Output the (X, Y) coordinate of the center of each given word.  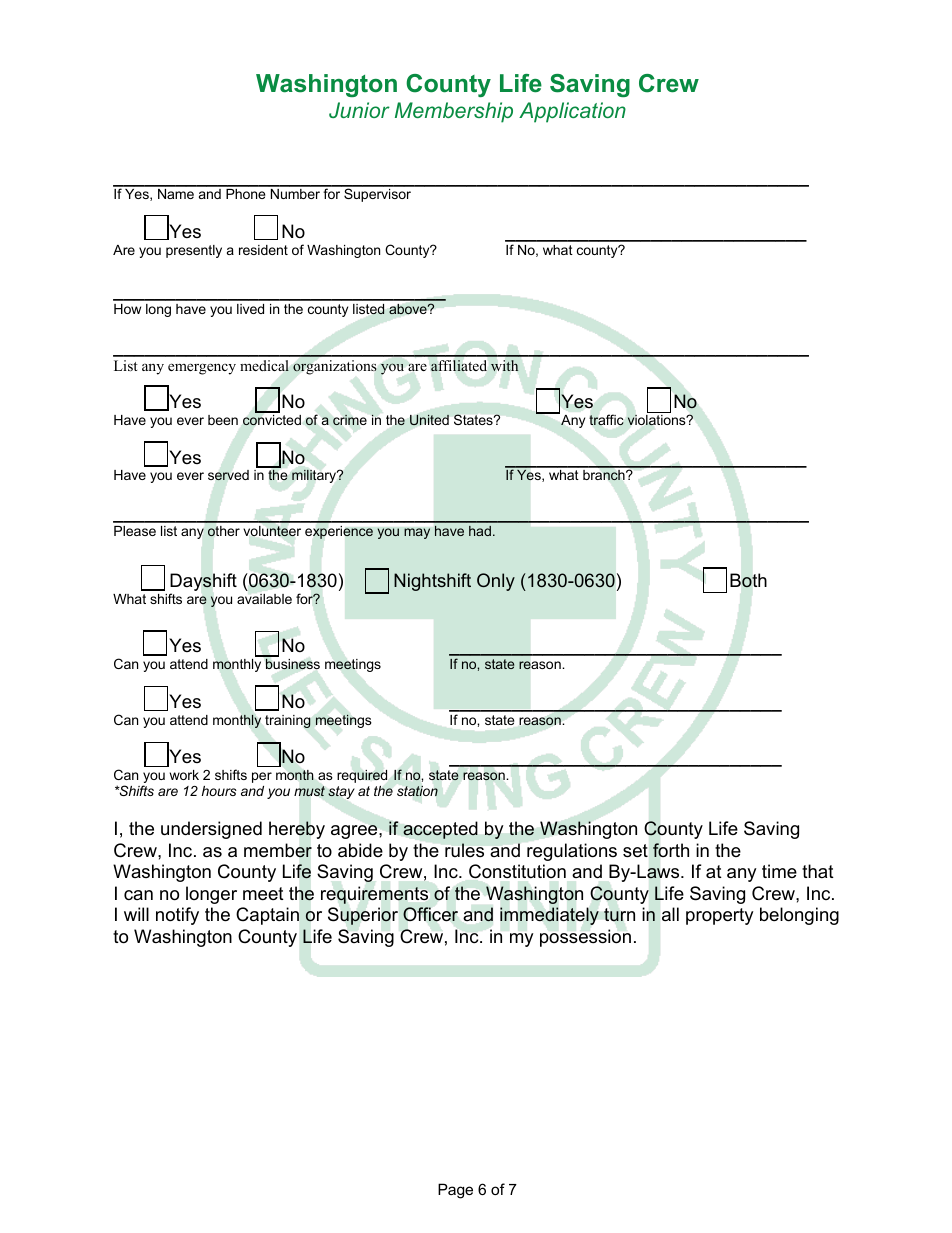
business (292, 664)
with (504, 365)
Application (572, 112)
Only (496, 582)
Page (455, 1191)
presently (194, 251)
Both (748, 580)
